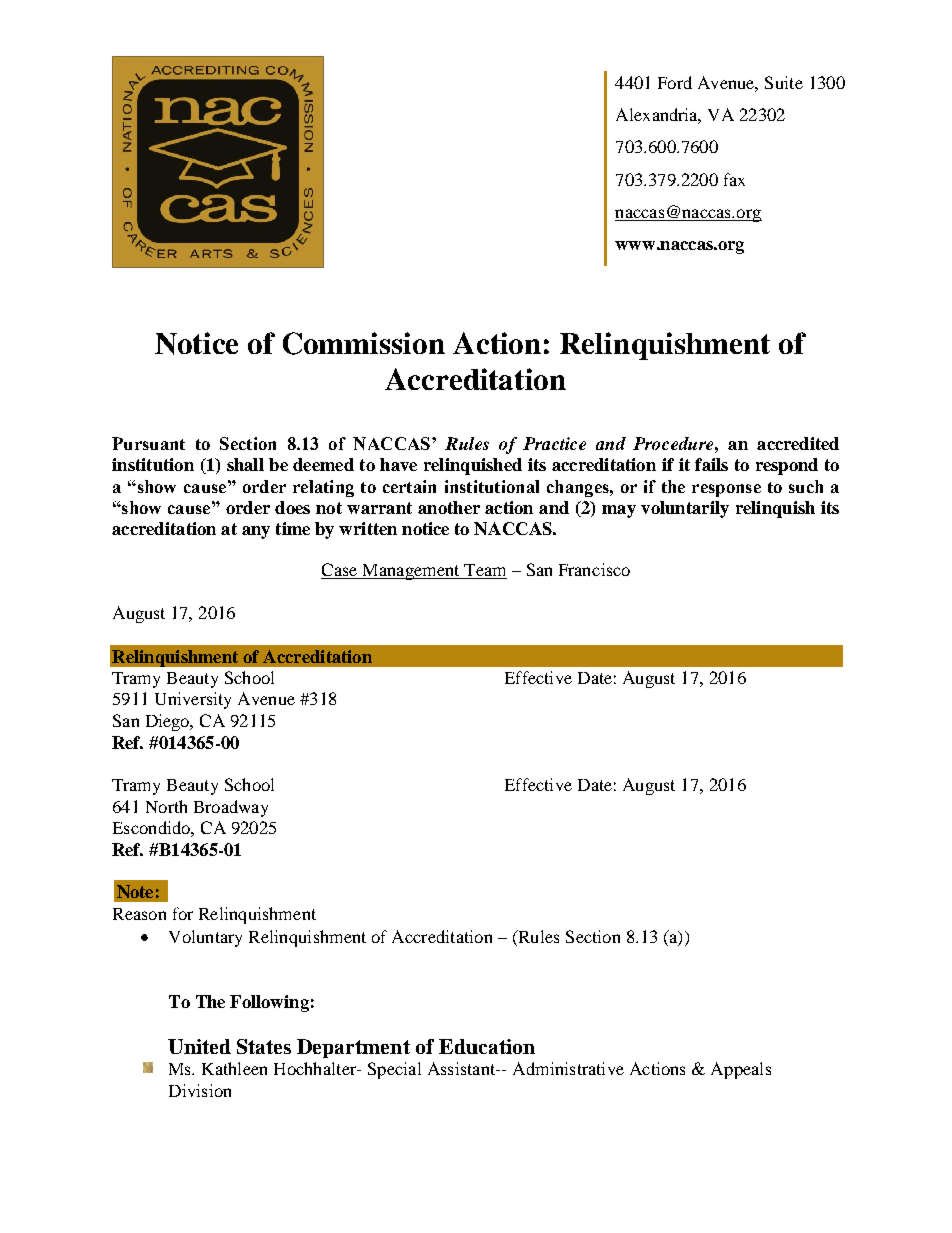 The width and height of the screenshot is (952, 1233). Describe the element at coordinates (364, 343) in the screenshot. I see `Commission` at that location.
